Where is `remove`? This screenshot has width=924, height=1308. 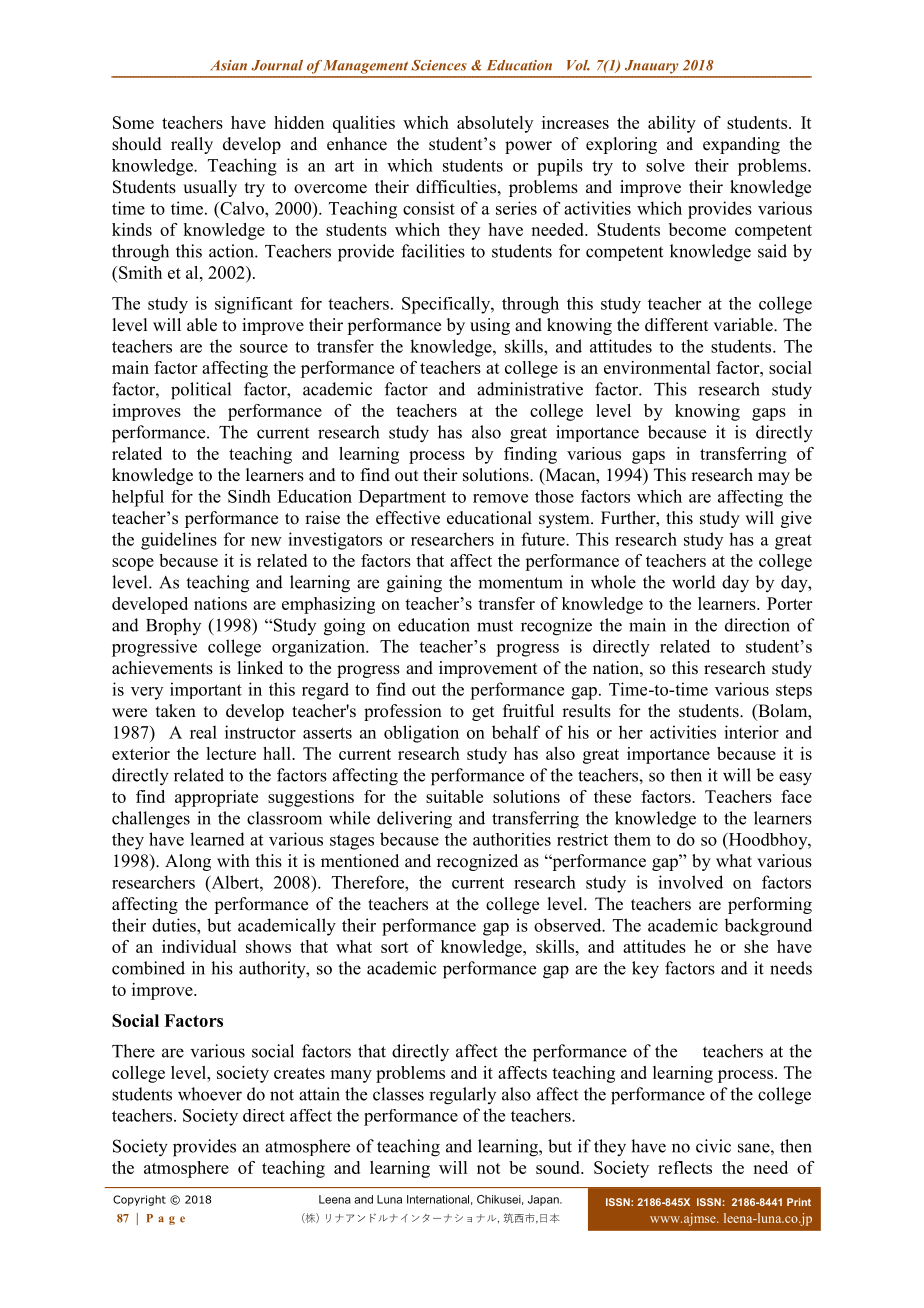 remove is located at coordinates (500, 498).
